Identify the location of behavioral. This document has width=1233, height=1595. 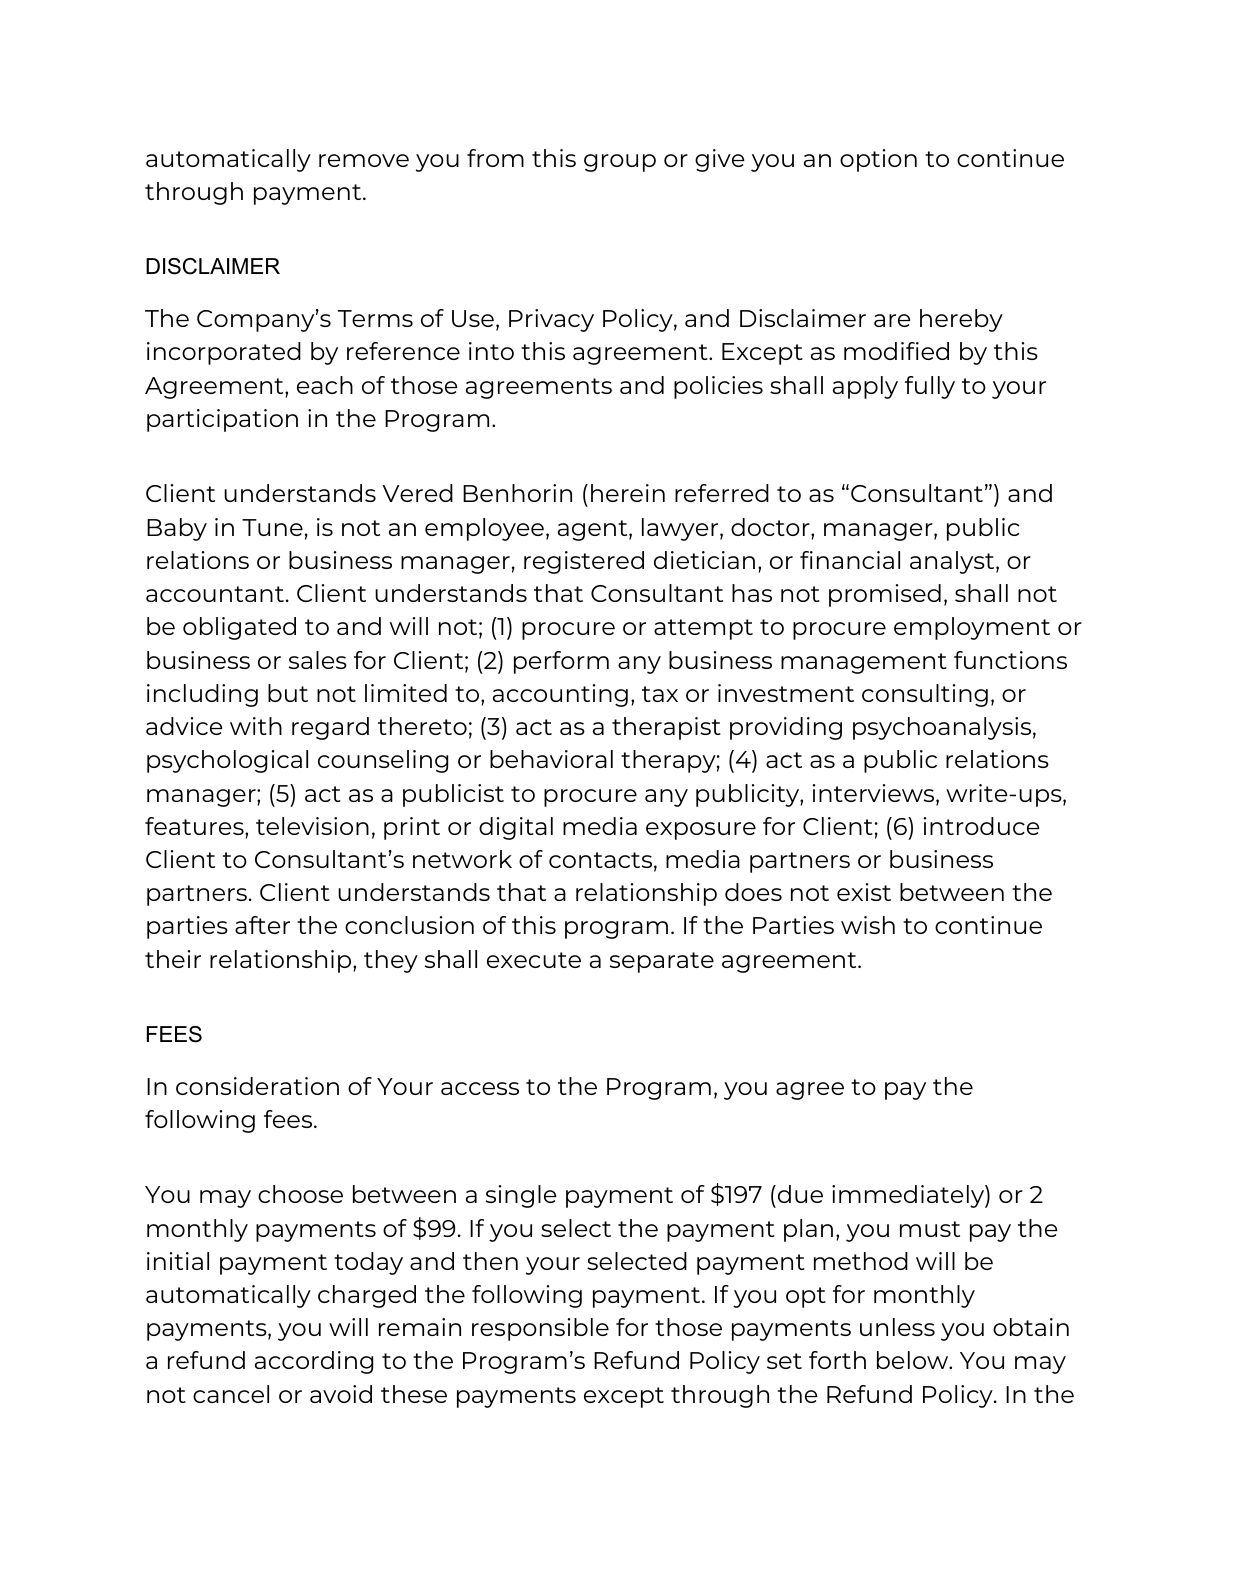
(551, 759).
